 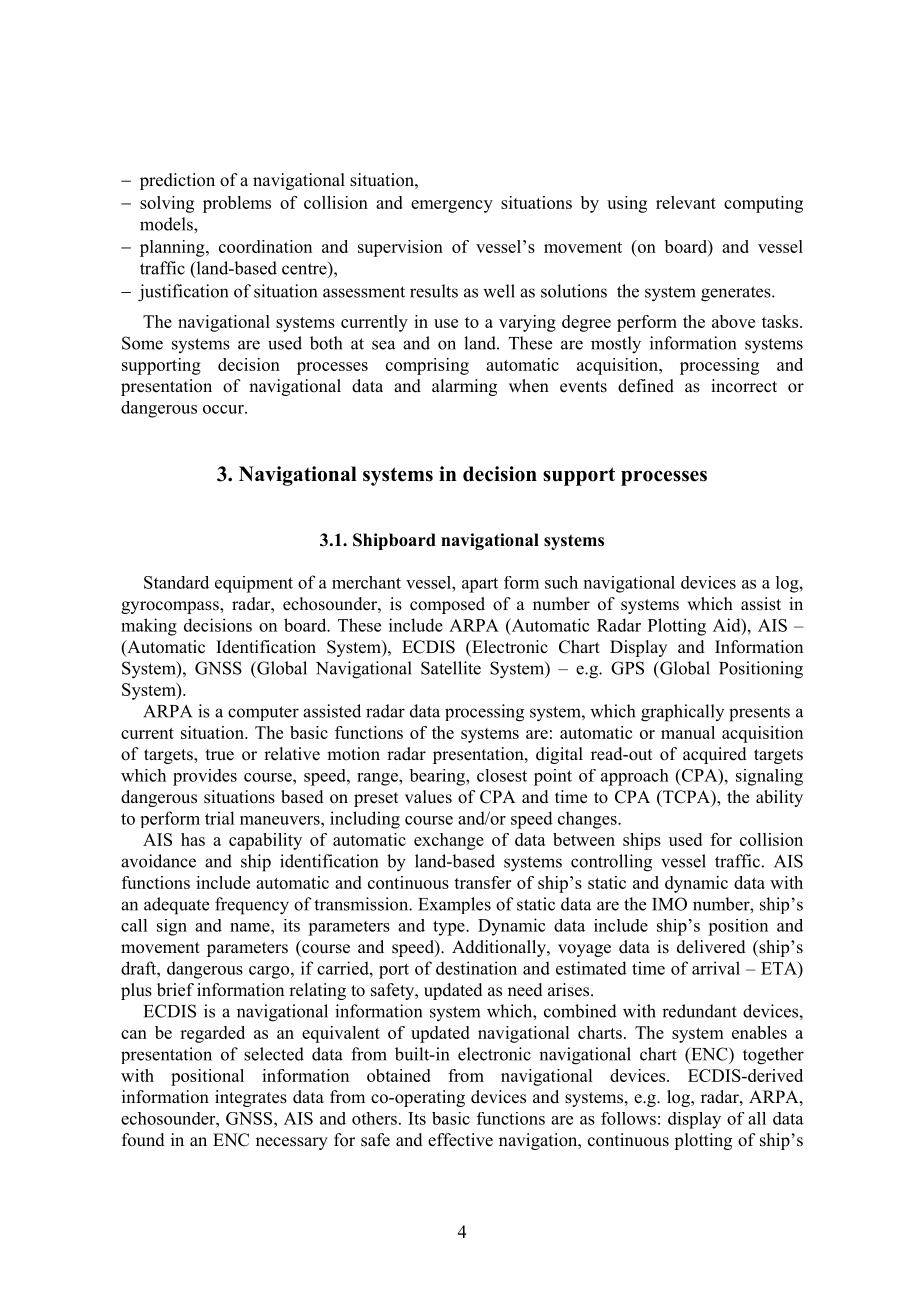 What do you see at coordinates (744, 386) in the page?
I see `incorrect` at bounding box center [744, 386].
